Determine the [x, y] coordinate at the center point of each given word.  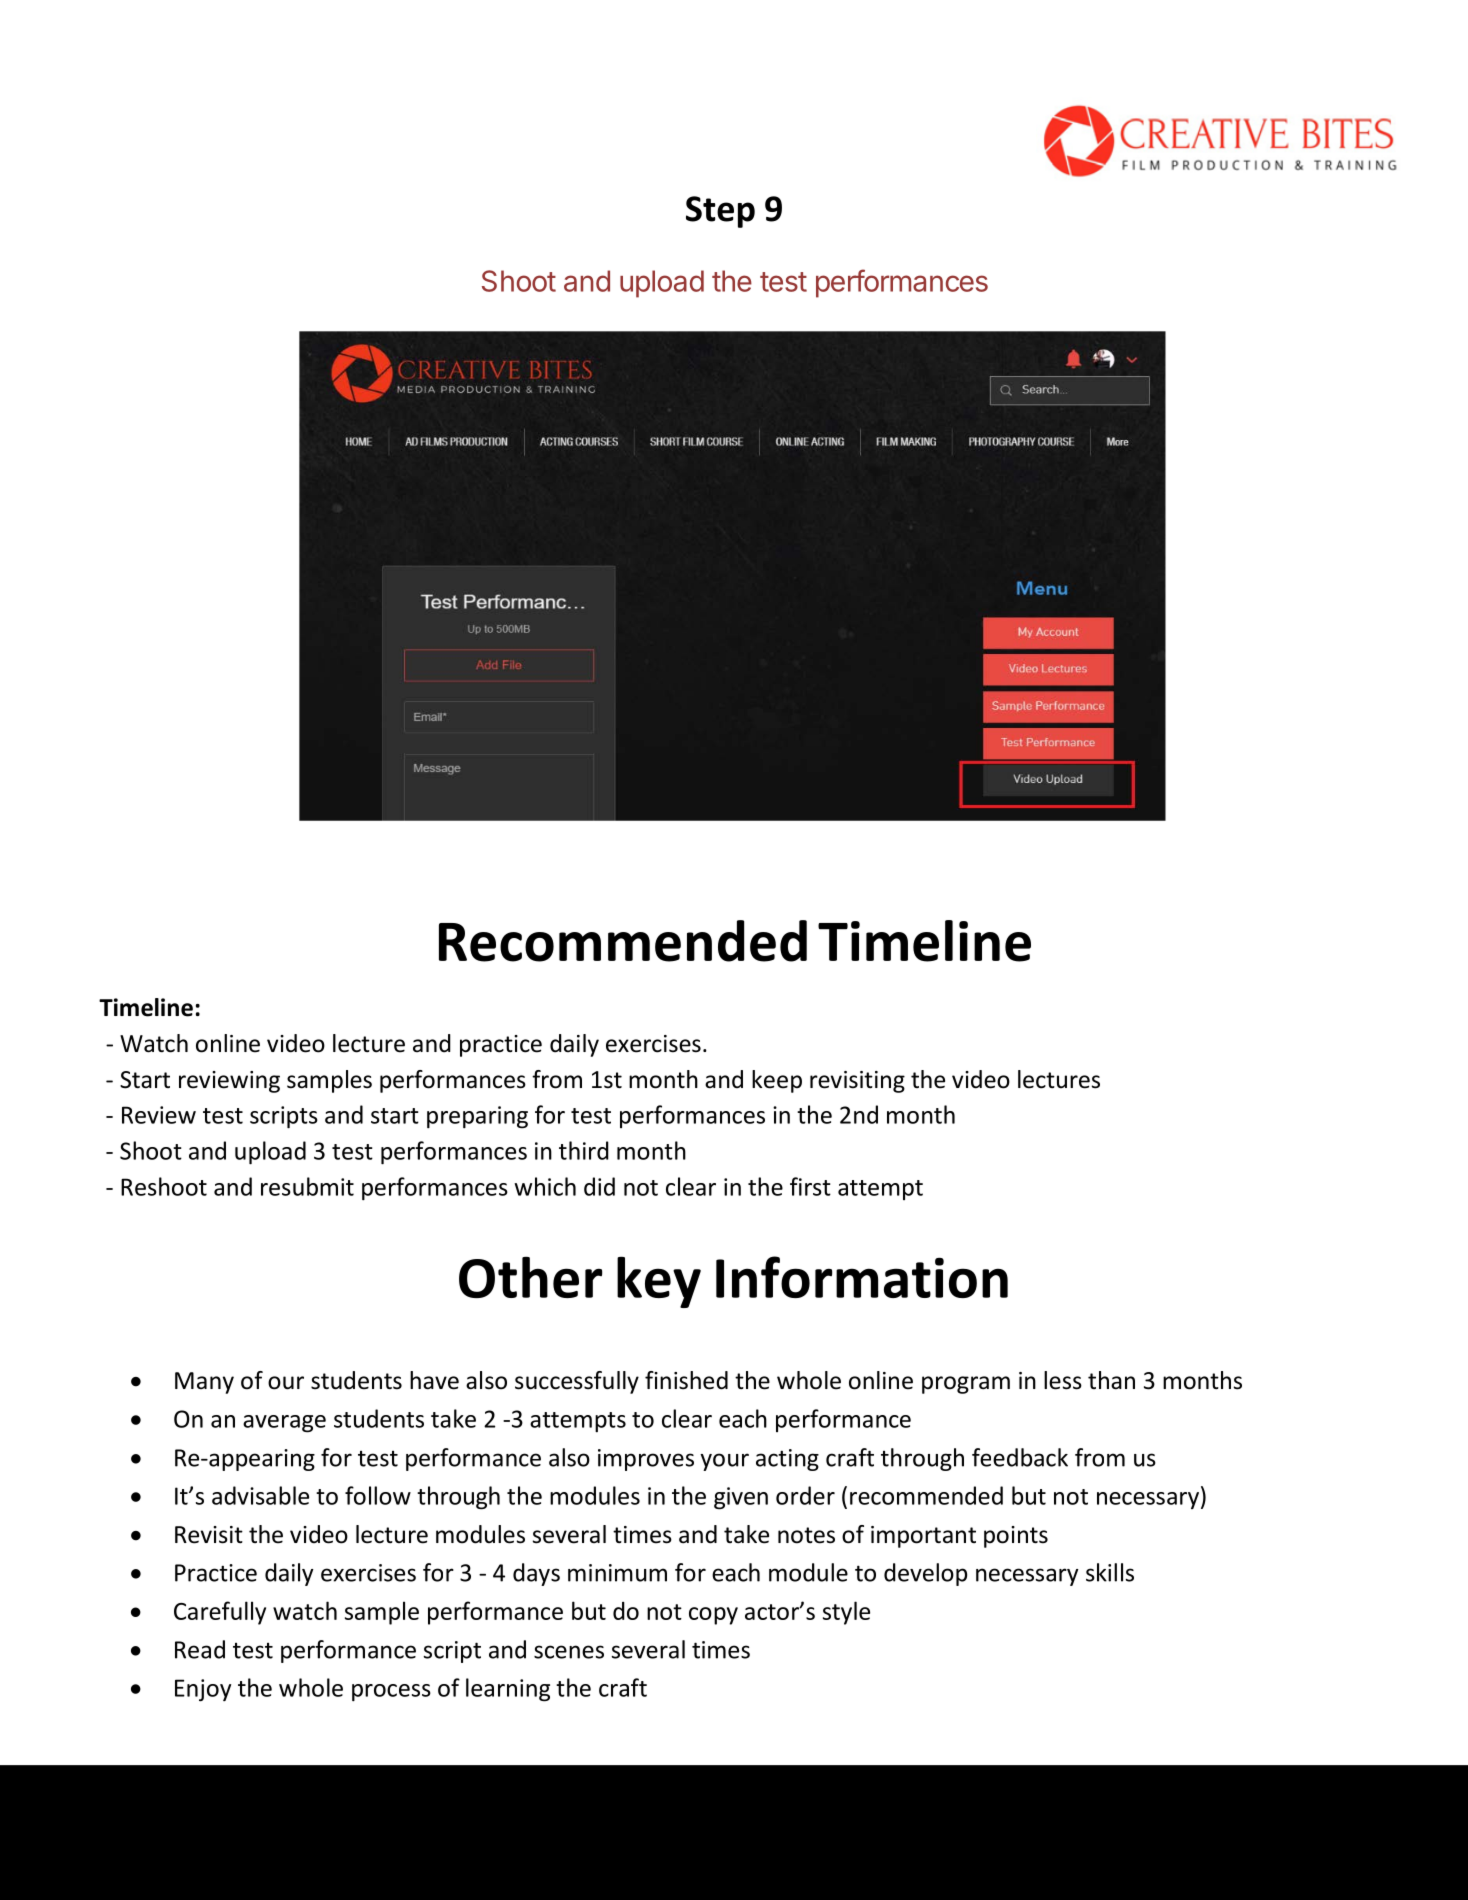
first [810, 1186]
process [391, 1692]
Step [720, 212]
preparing [477, 1117]
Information [862, 1277]
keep [777, 1081]
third [584, 1150]
